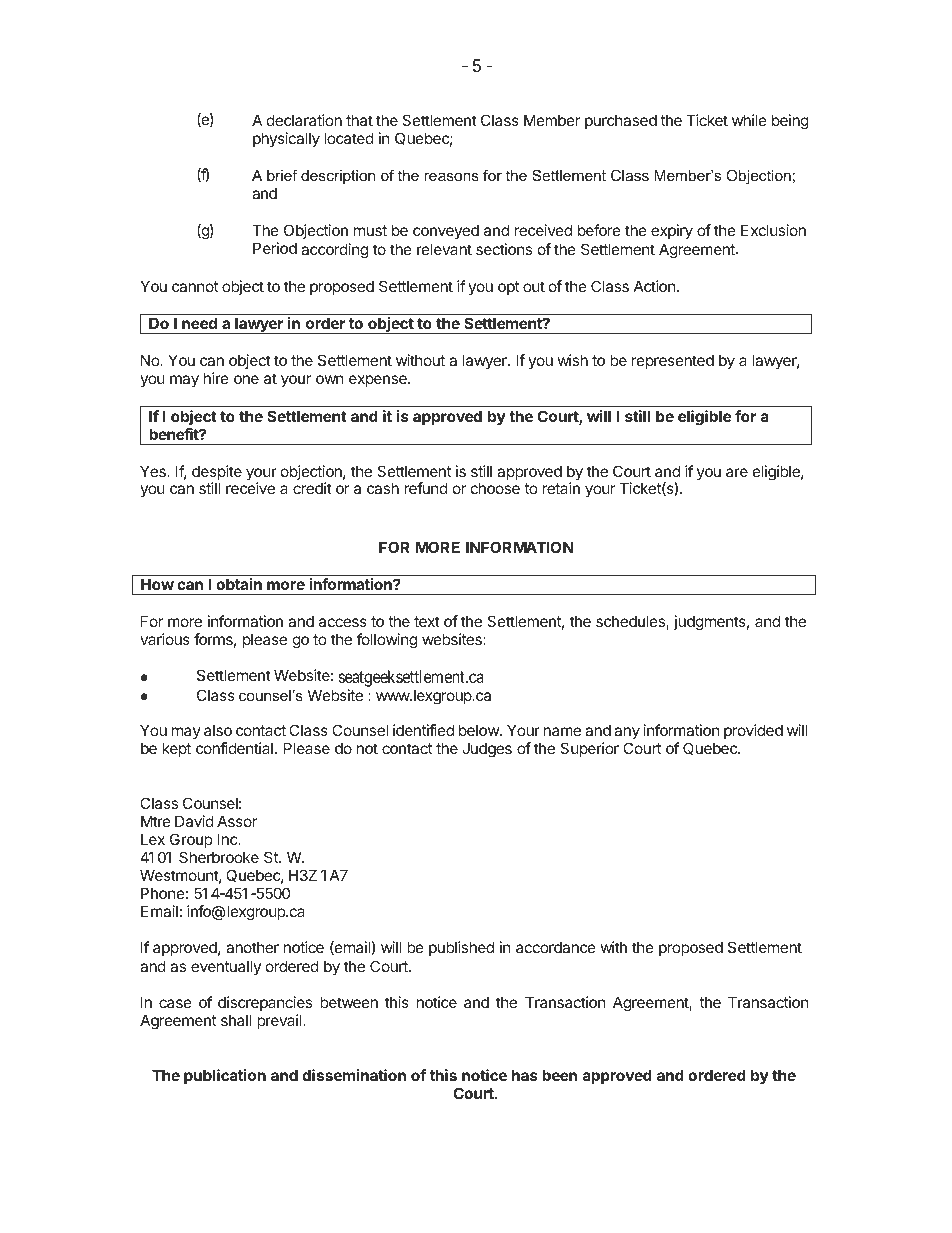 This screenshot has height=1233, width=952. I want to click on shall, so click(236, 1020).
